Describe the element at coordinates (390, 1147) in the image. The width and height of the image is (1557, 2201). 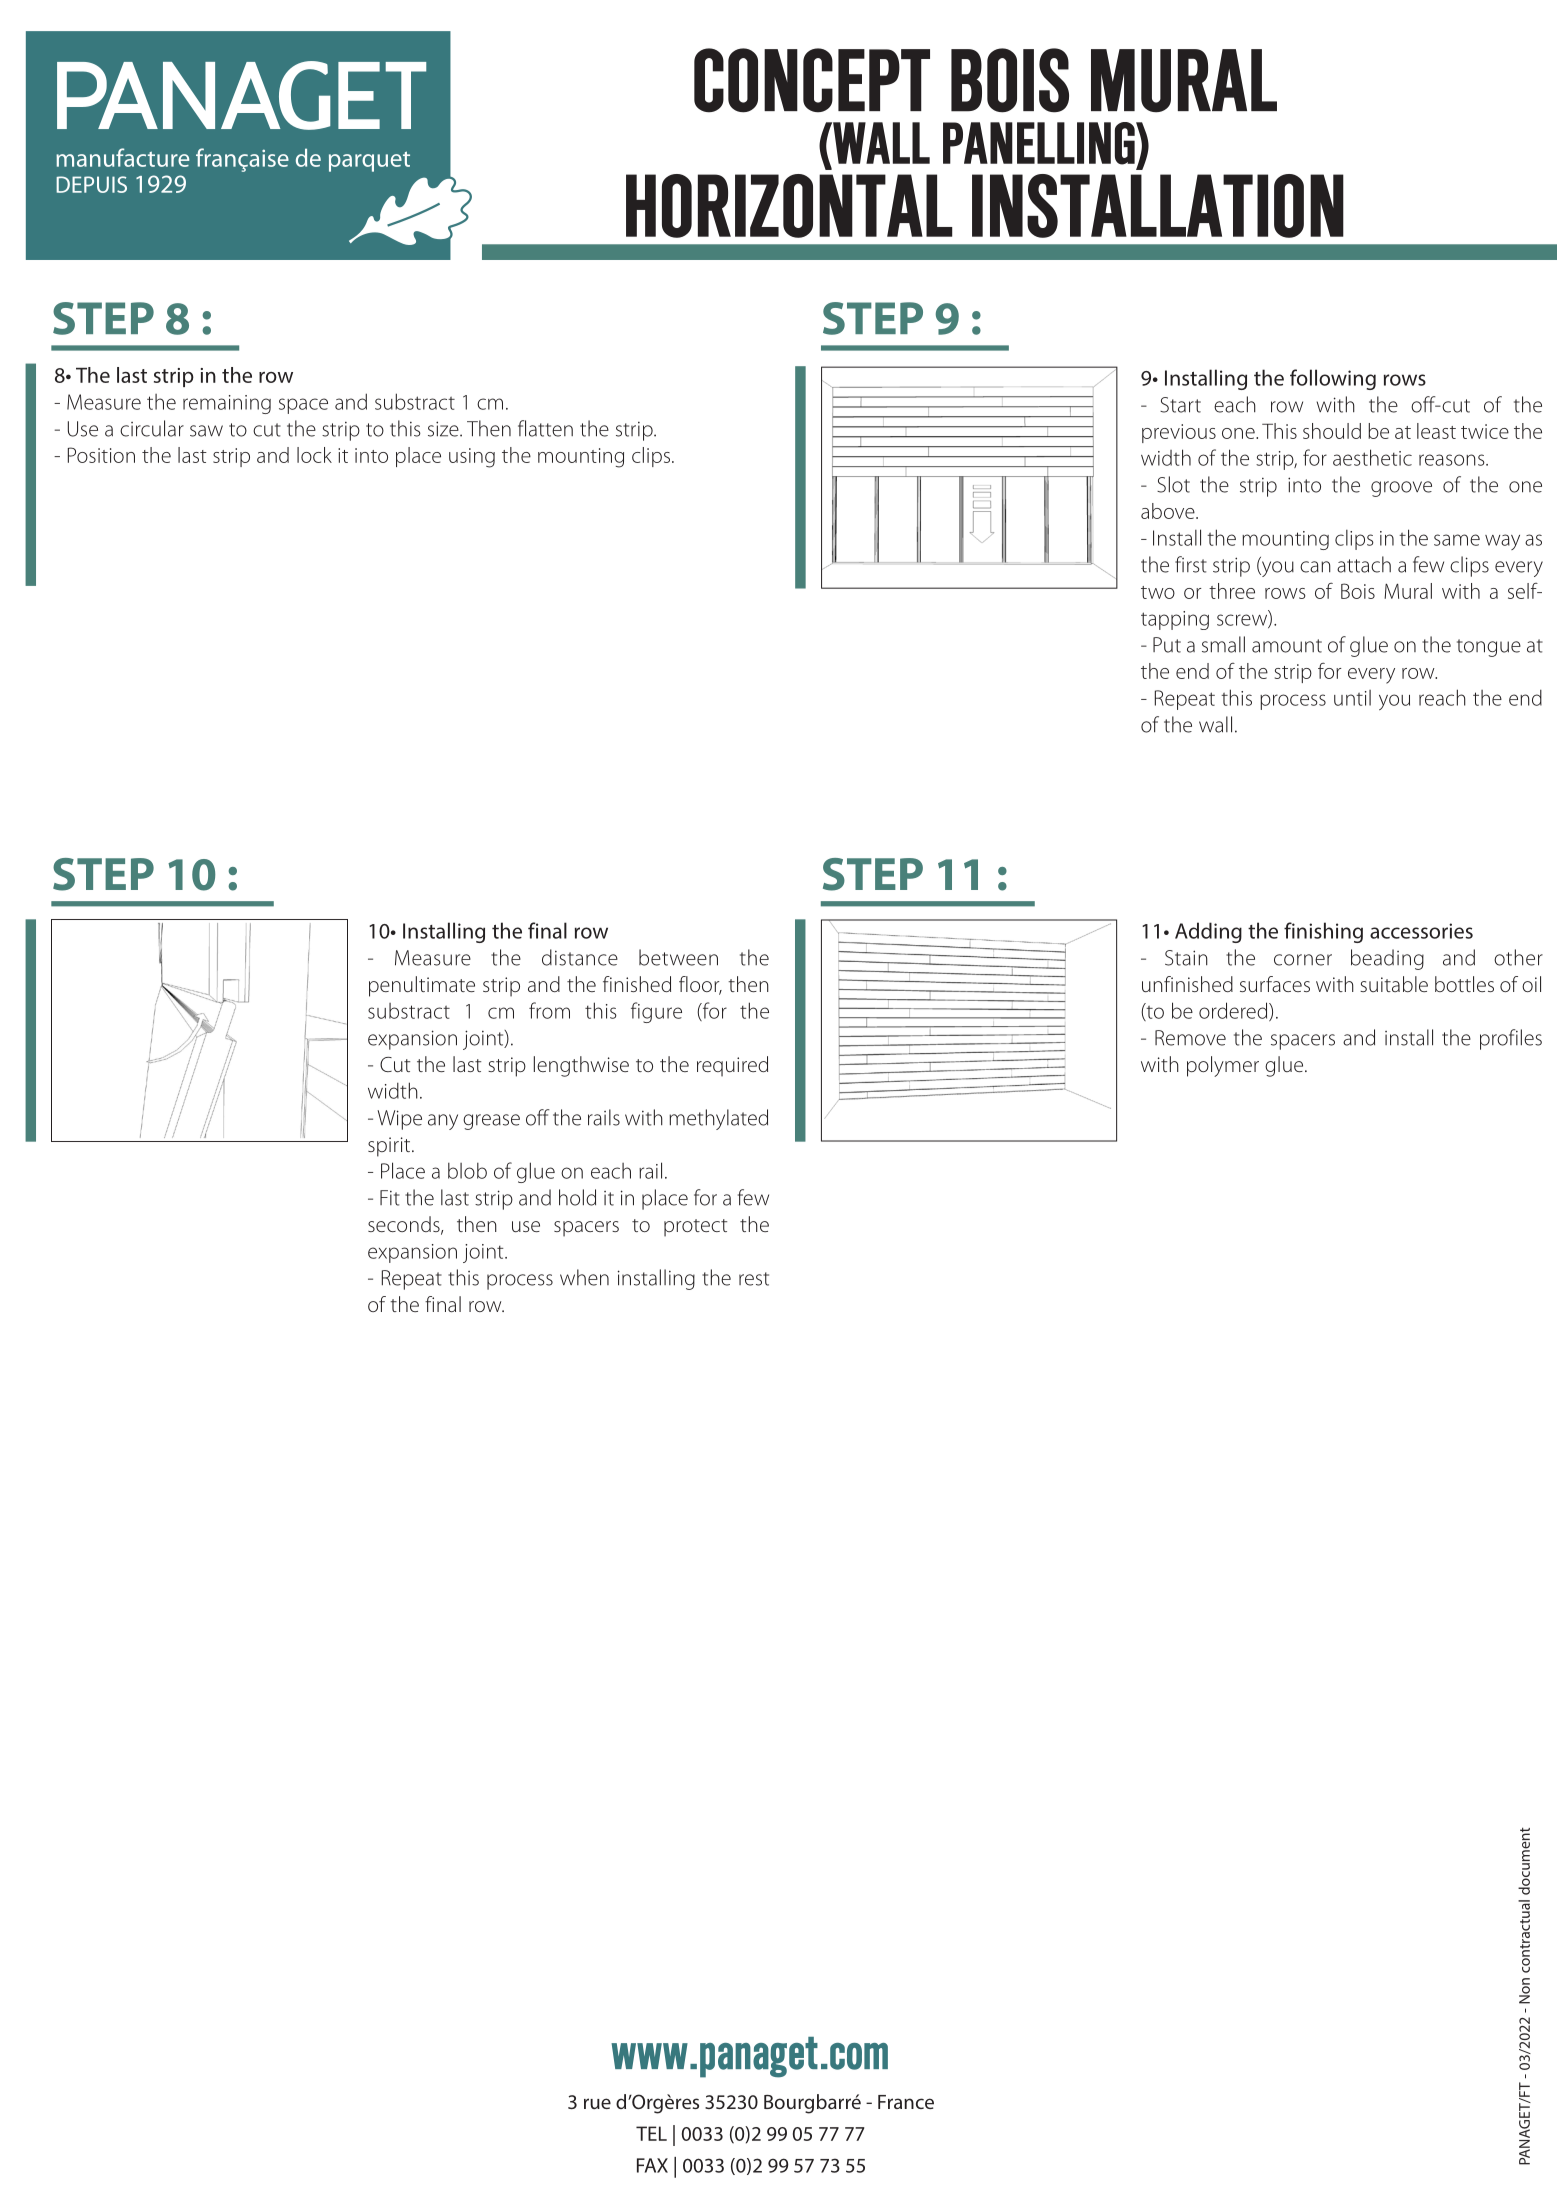
I see `spirit` at that location.
